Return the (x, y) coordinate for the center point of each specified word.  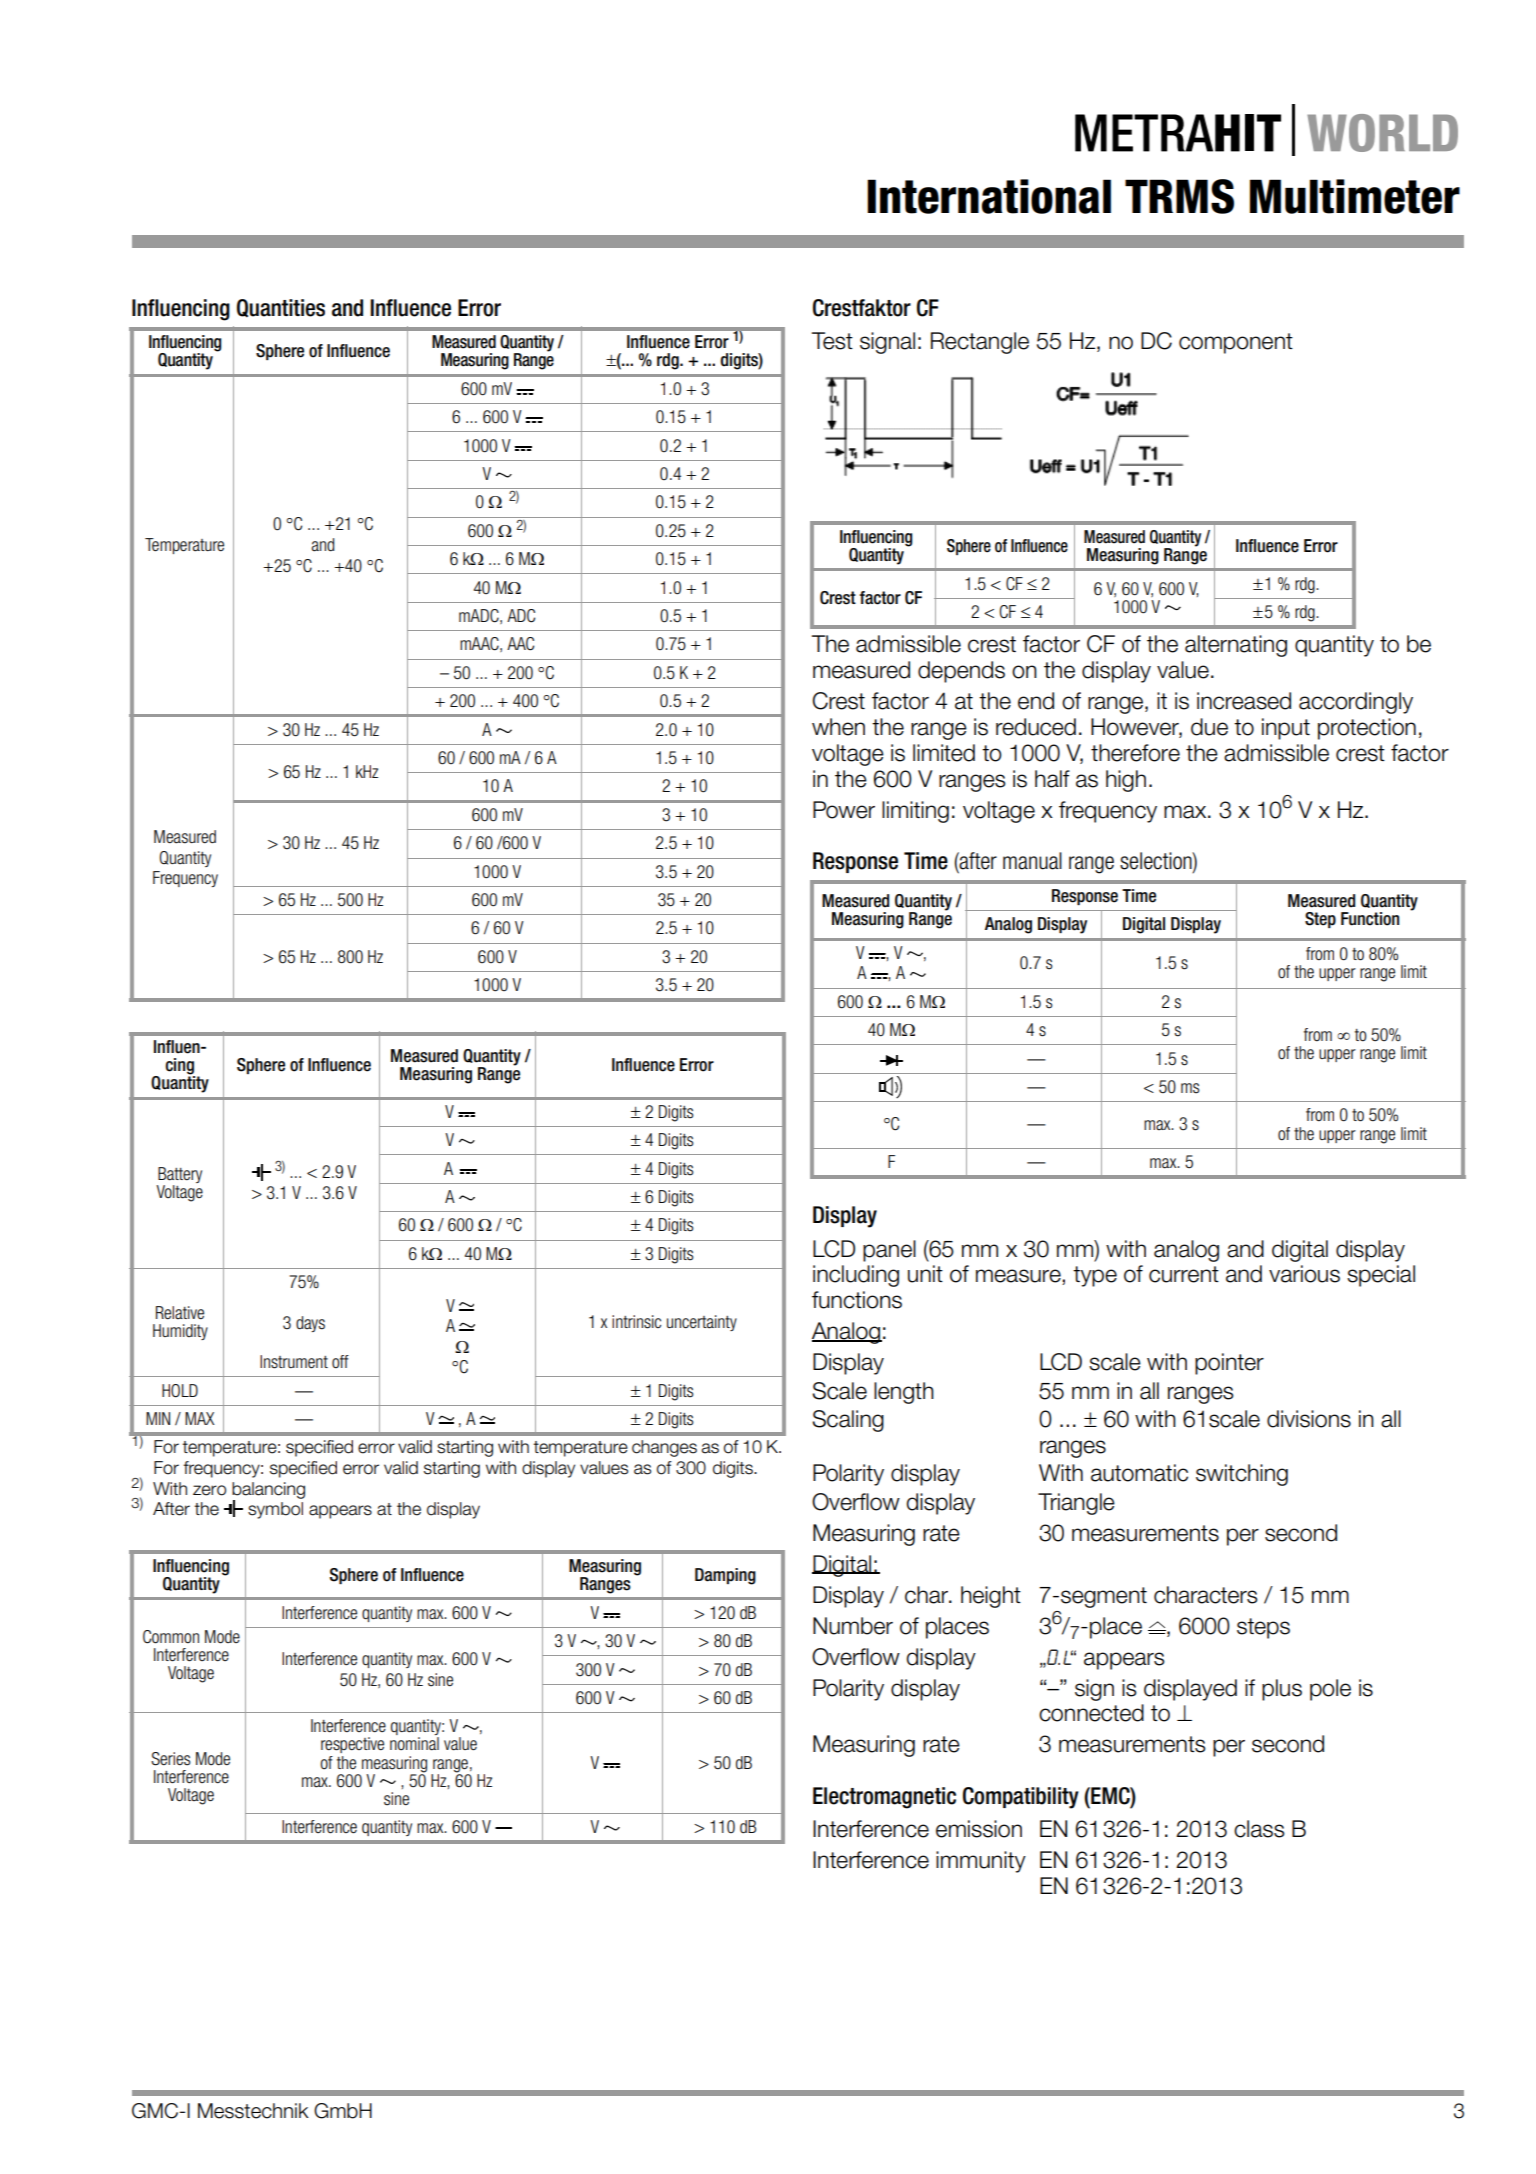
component (1236, 343)
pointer (1229, 1364)
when (838, 727)
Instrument (294, 1362)
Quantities (281, 308)
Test (832, 341)
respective (352, 1745)
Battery (180, 1175)
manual (1032, 861)
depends (961, 672)
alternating (1236, 646)
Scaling (848, 1421)
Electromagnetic (884, 1798)
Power (844, 810)
